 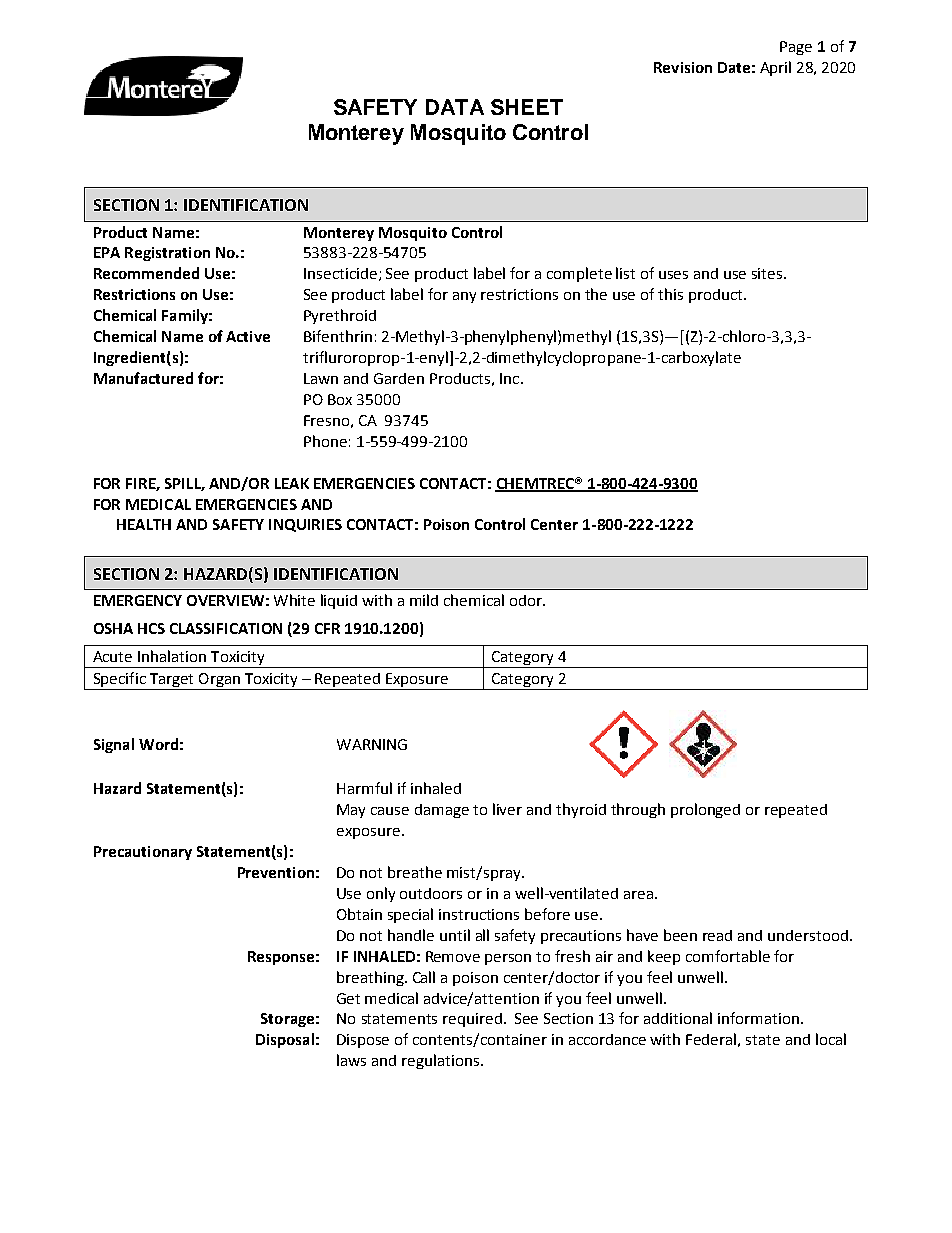 What do you see at coordinates (158, 744) in the screenshot?
I see `Word` at bounding box center [158, 744].
